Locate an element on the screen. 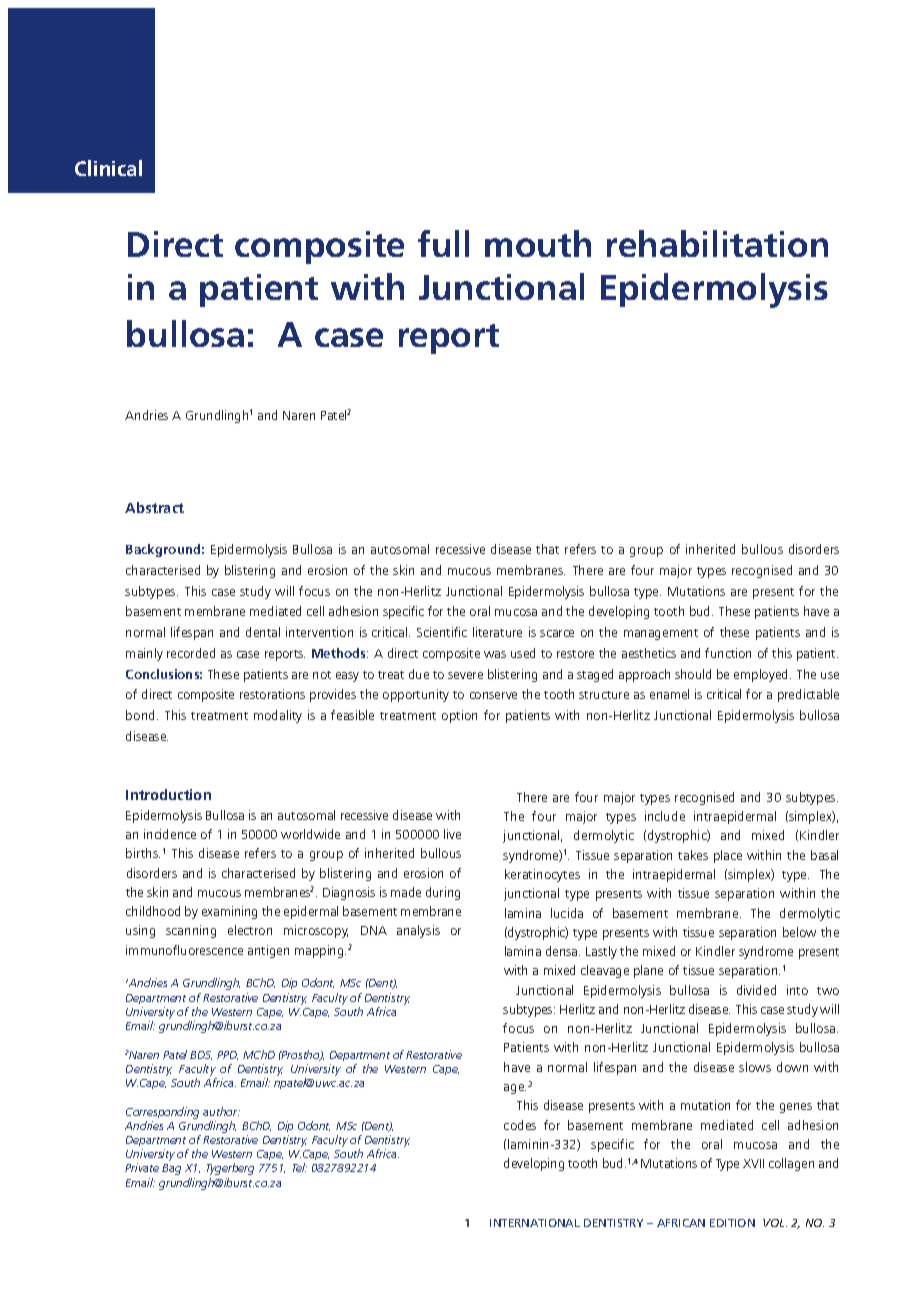 The height and width of the screenshot is (1290, 924). INTERNATIONAL is located at coordinates (535, 1223).
